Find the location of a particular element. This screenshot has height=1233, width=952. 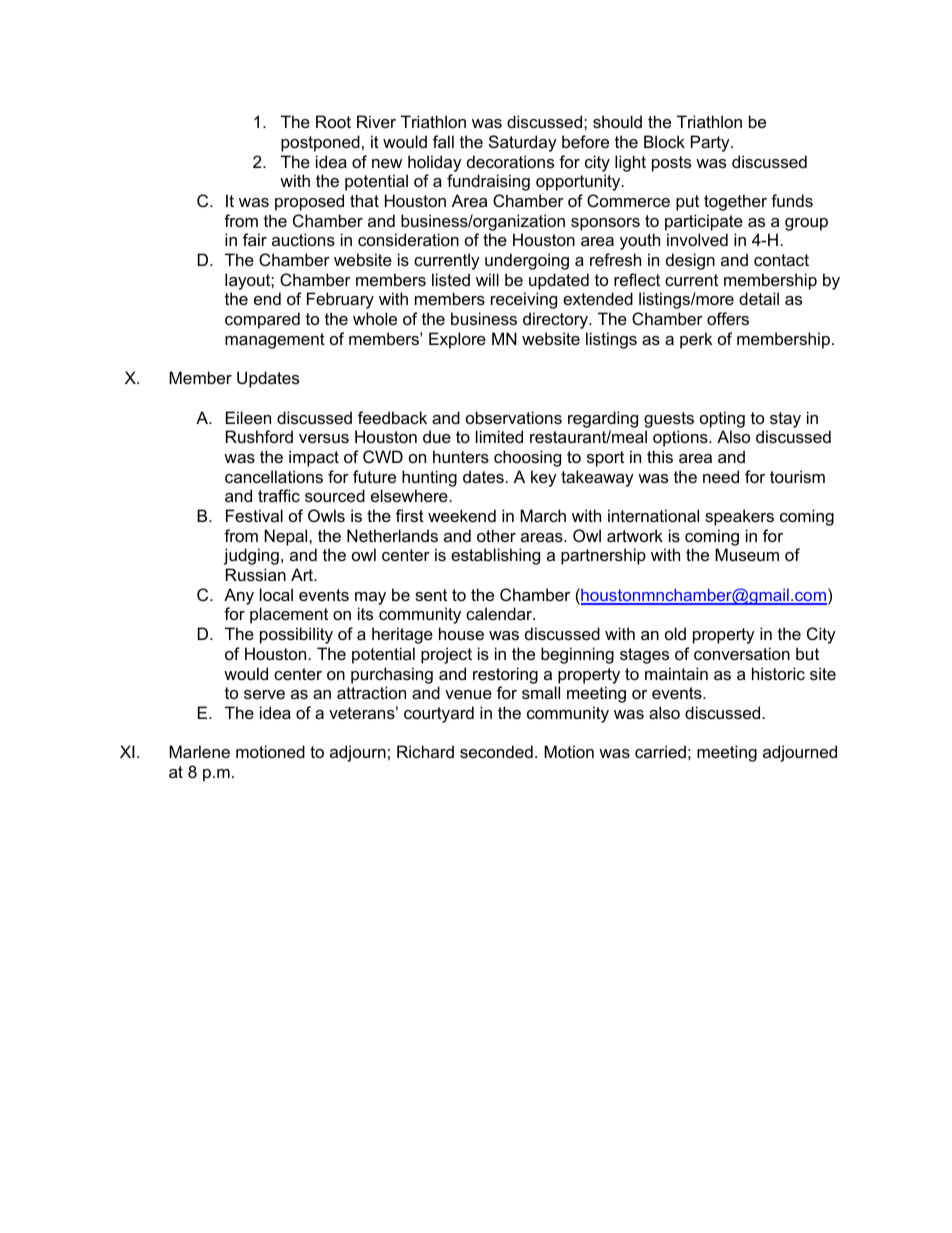

Saturday is located at coordinates (523, 143).
